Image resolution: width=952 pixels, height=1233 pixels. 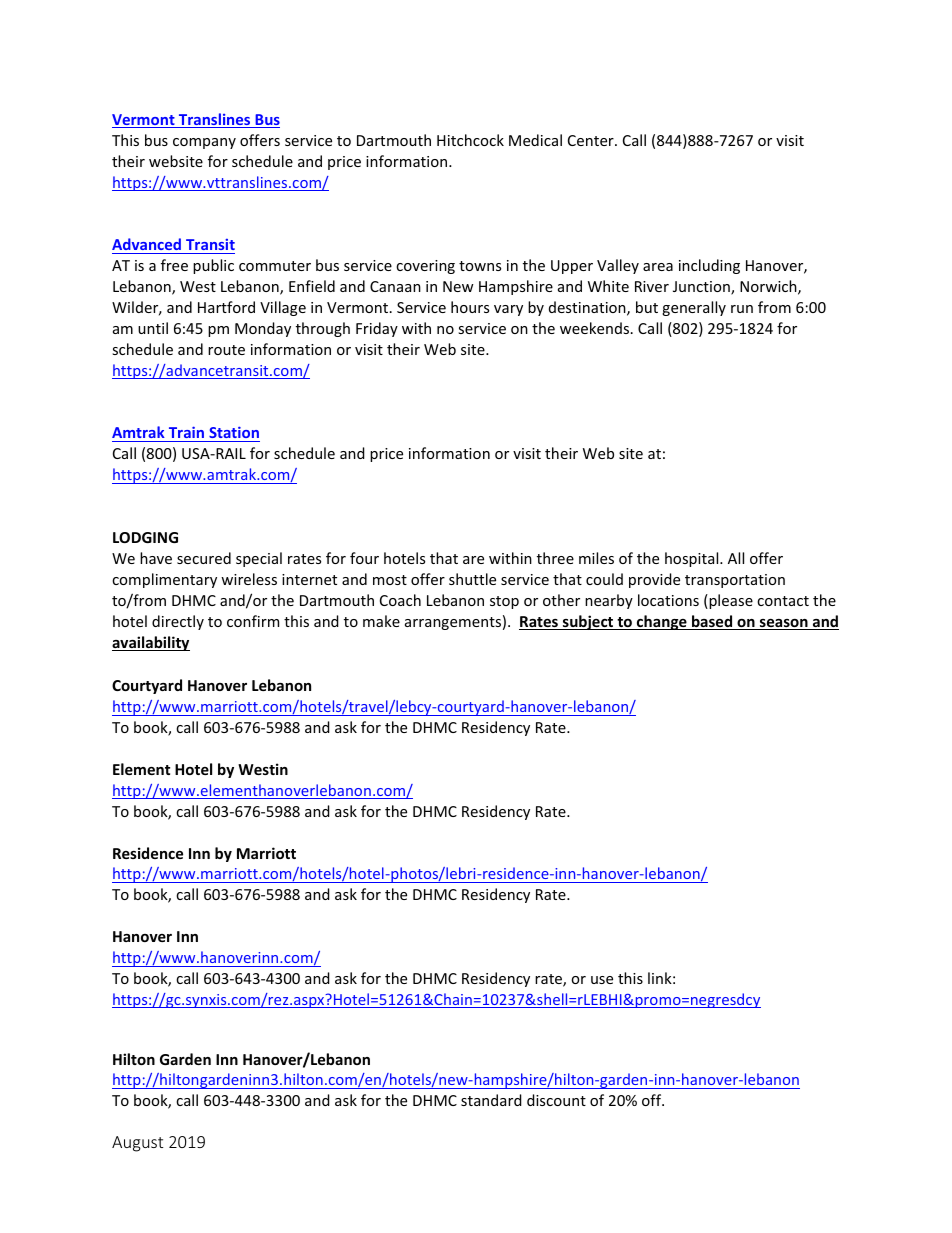 I want to click on stop, so click(x=504, y=602).
